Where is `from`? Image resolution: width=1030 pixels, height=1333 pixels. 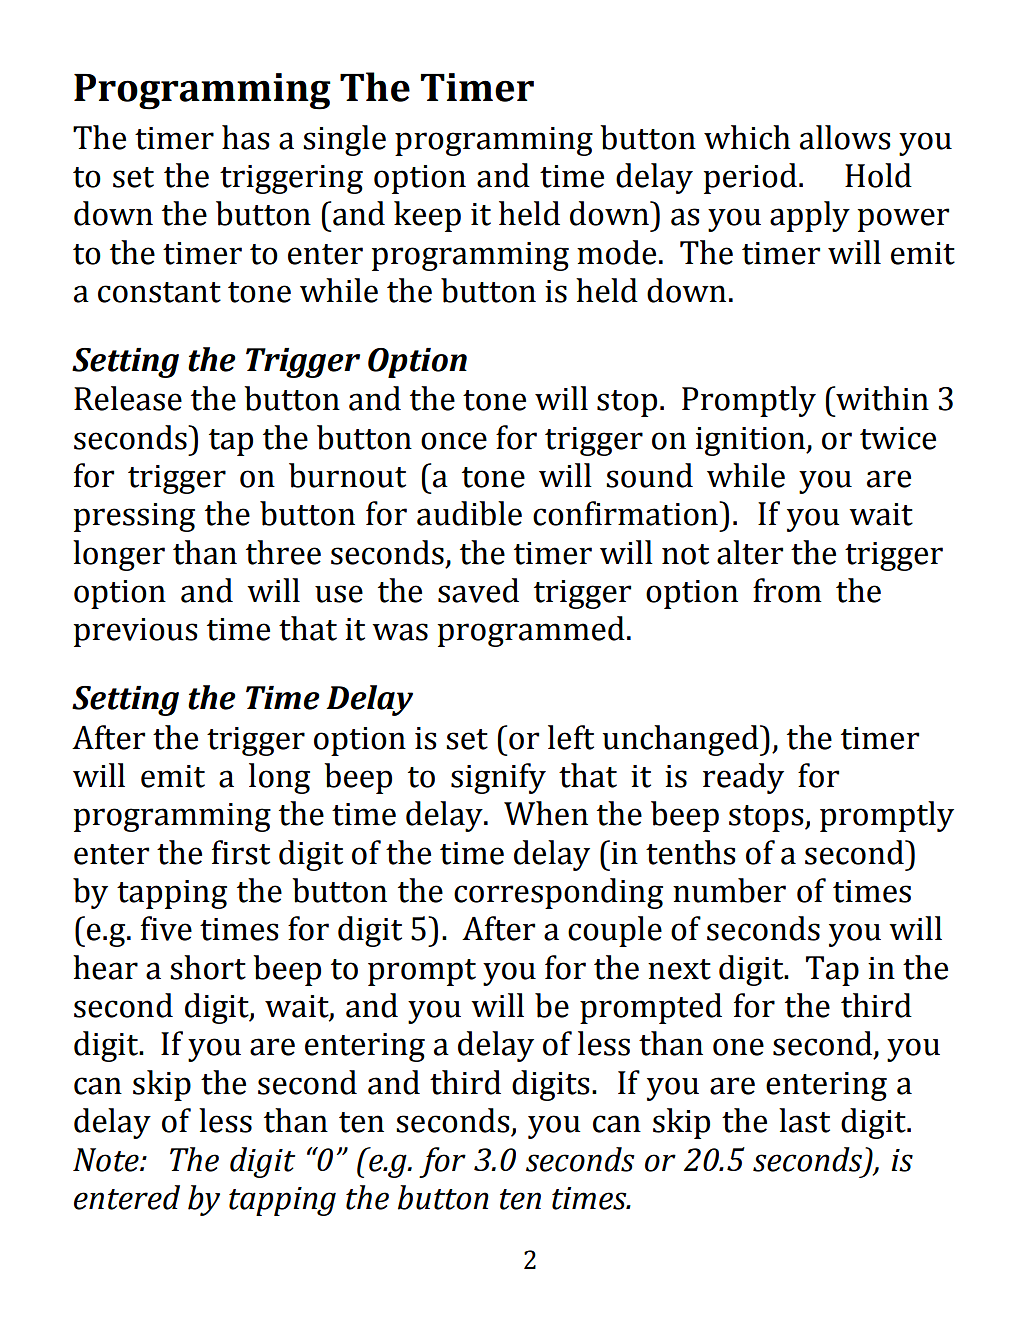
from is located at coordinates (787, 590).
